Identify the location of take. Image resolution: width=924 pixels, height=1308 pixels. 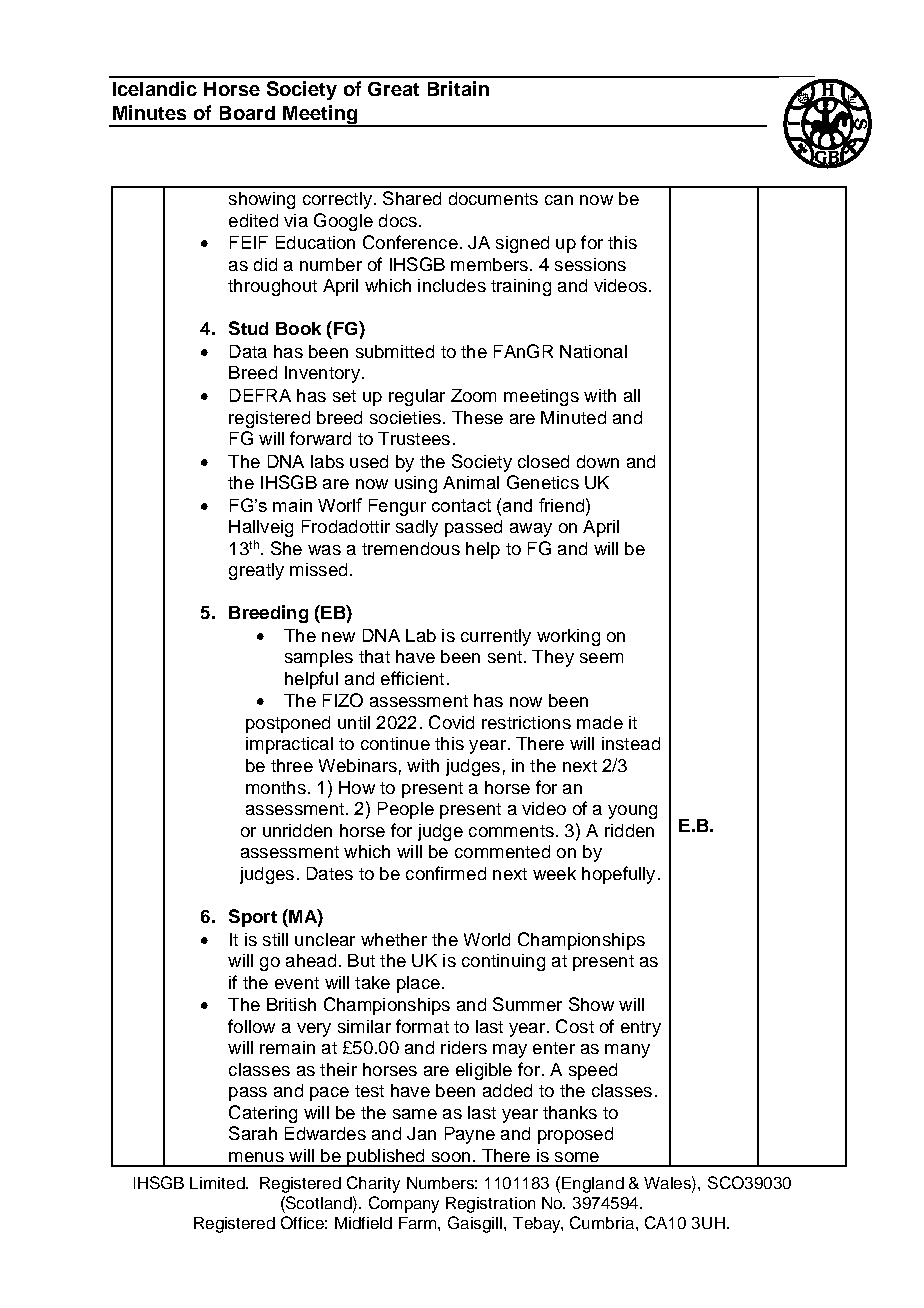
(372, 982).
